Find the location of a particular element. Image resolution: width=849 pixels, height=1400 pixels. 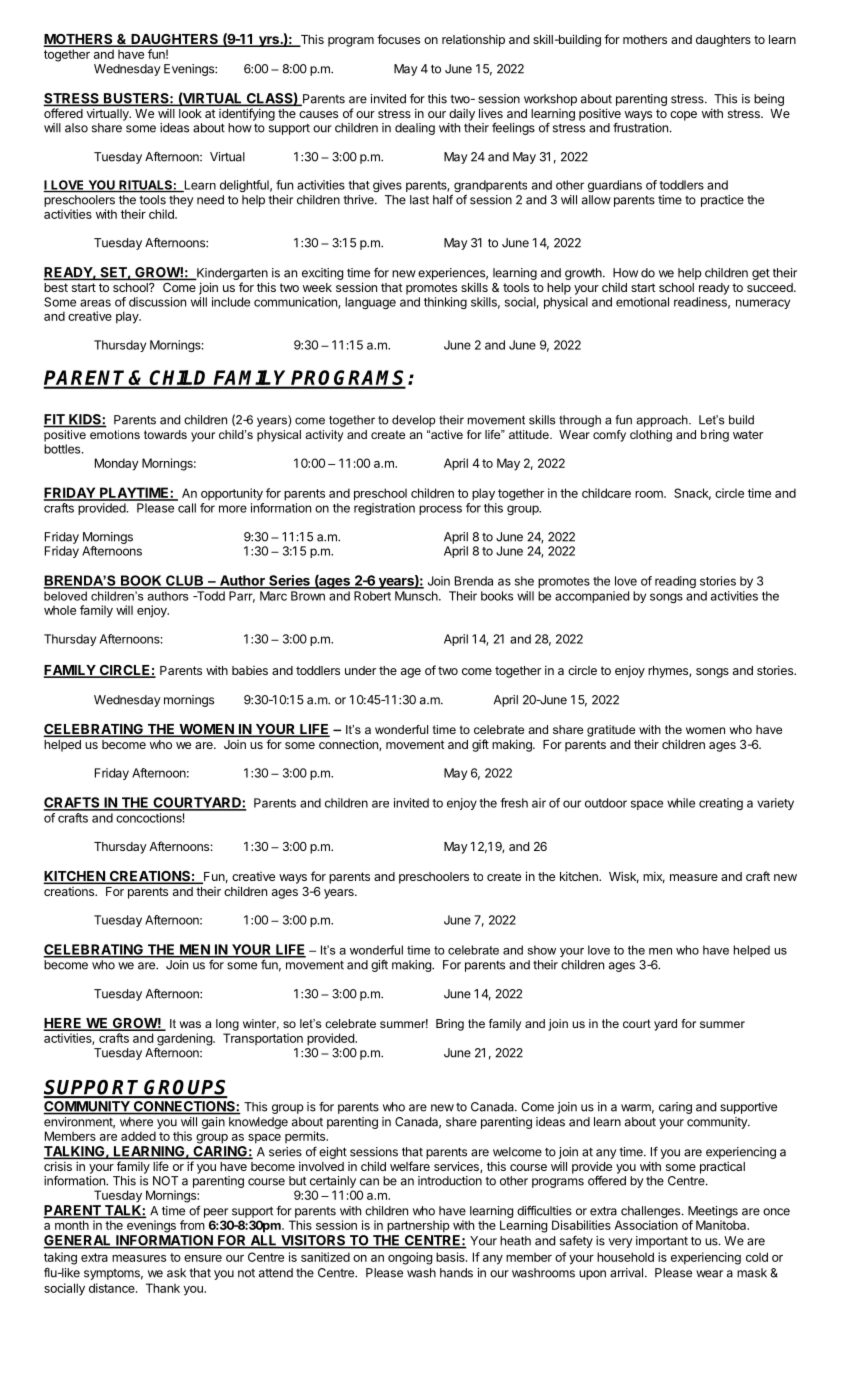

whole is located at coordinates (60, 610).
